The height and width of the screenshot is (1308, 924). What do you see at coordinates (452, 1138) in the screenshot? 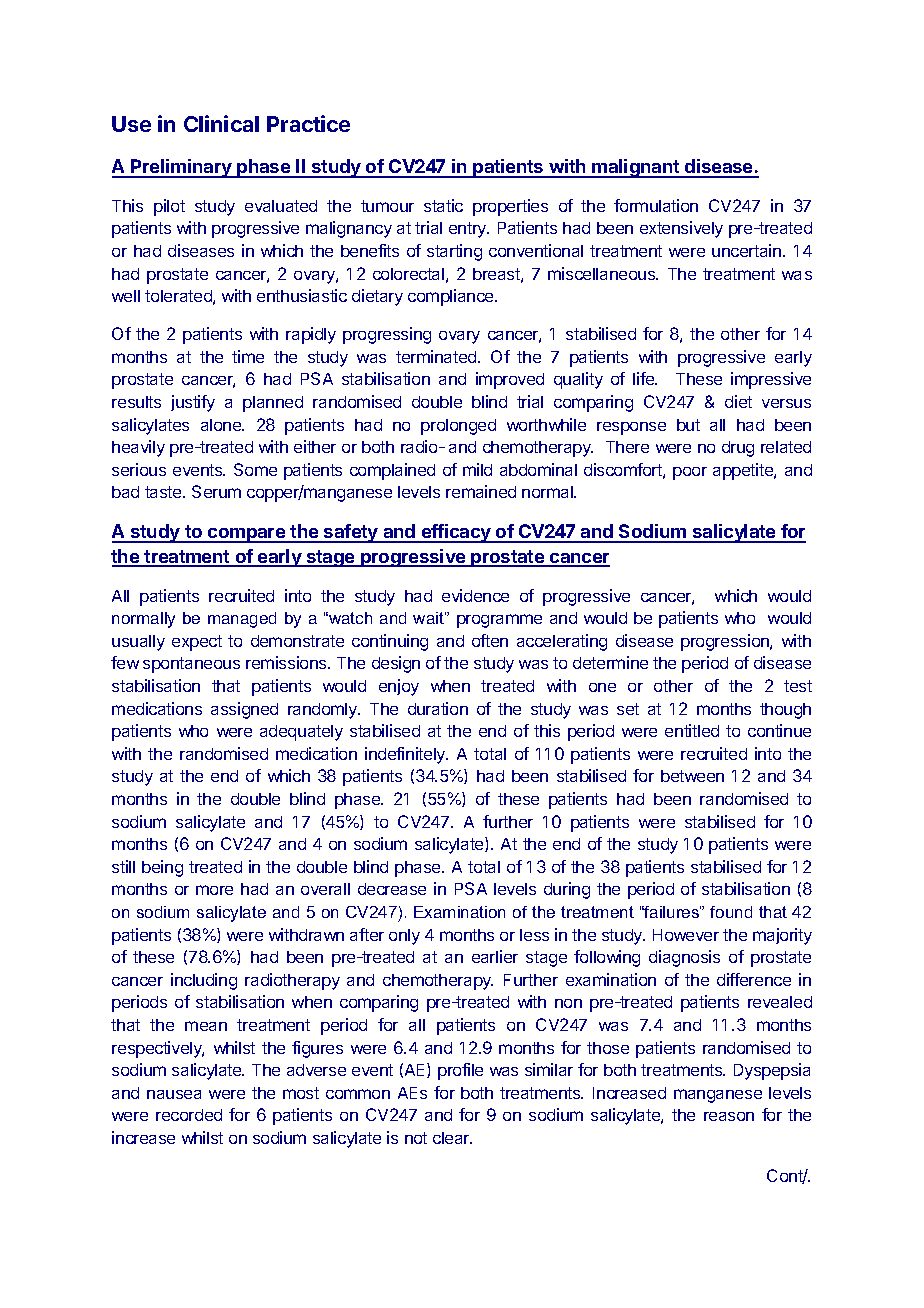
I see `clear` at bounding box center [452, 1138].
